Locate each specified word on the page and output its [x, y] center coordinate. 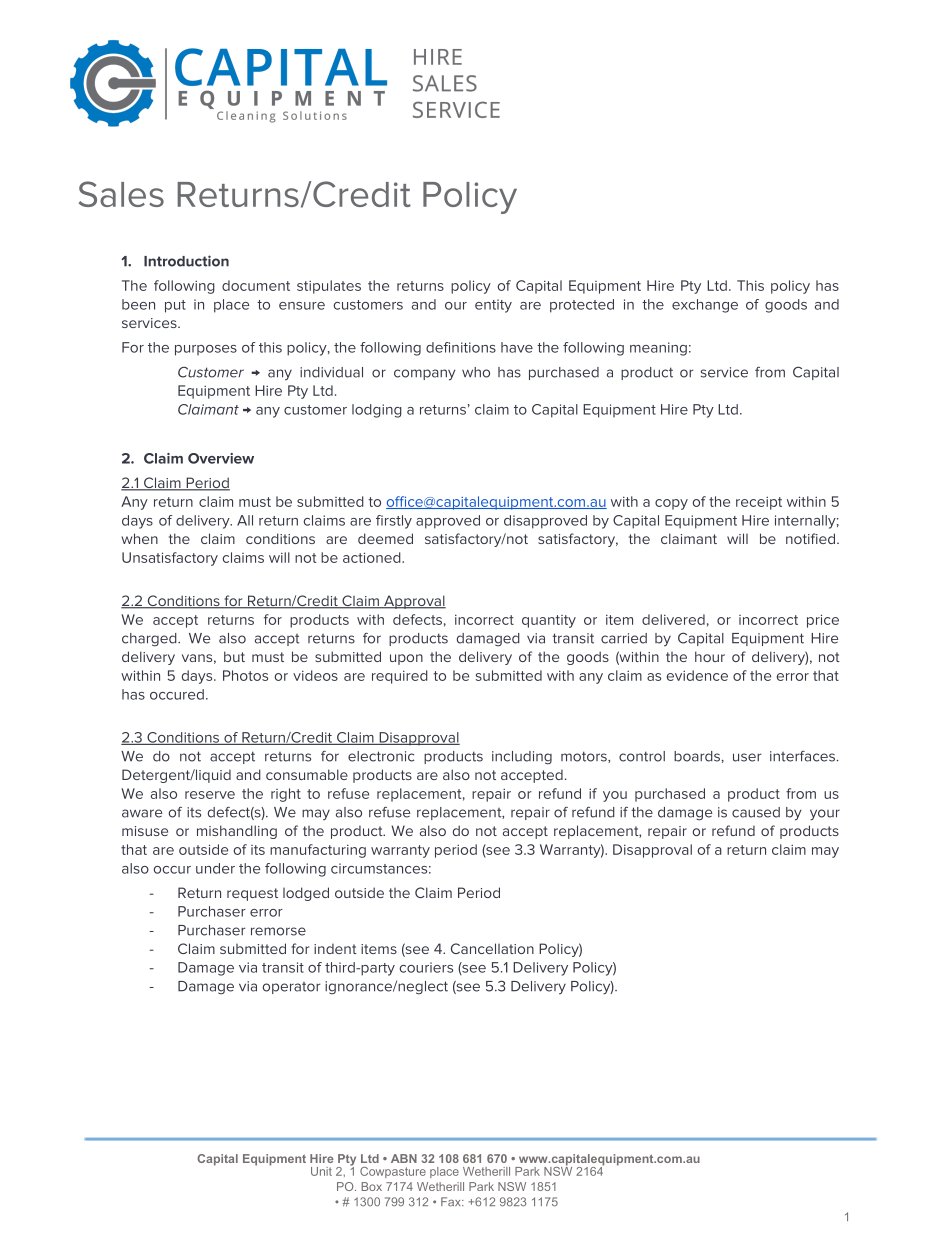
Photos [245, 675]
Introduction [186, 261]
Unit [321, 1171]
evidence [697, 675]
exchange [705, 306]
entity [493, 306]
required [400, 677]
